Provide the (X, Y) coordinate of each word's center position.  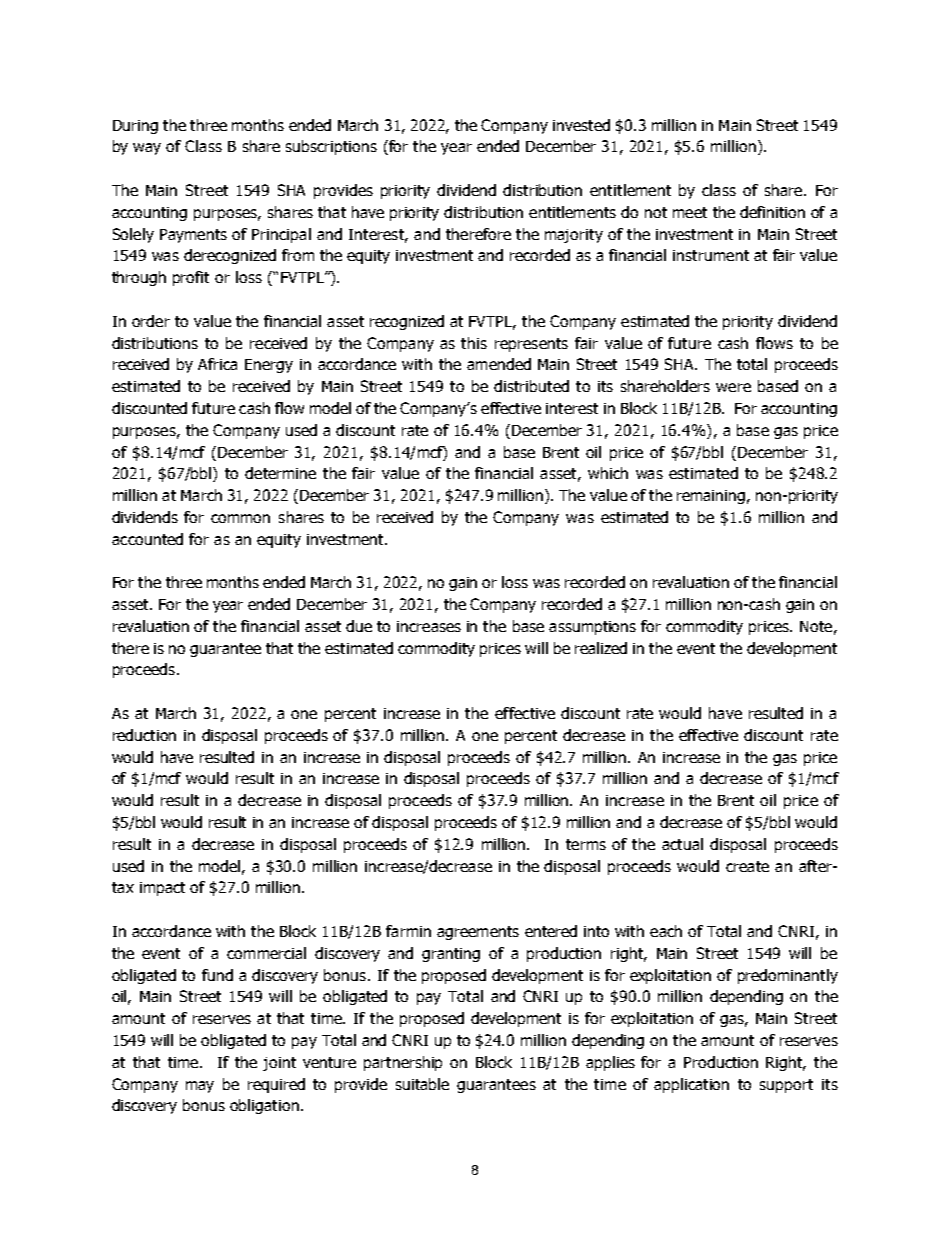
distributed (531, 386)
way (147, 149)
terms (586, 844)
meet (690, 212)
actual (682, 844)
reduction (144, 735)
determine (280, 473)
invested (581, 125)
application (691, 1085)
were (733, 387)
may (200, 1087)
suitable (422, 1084)
